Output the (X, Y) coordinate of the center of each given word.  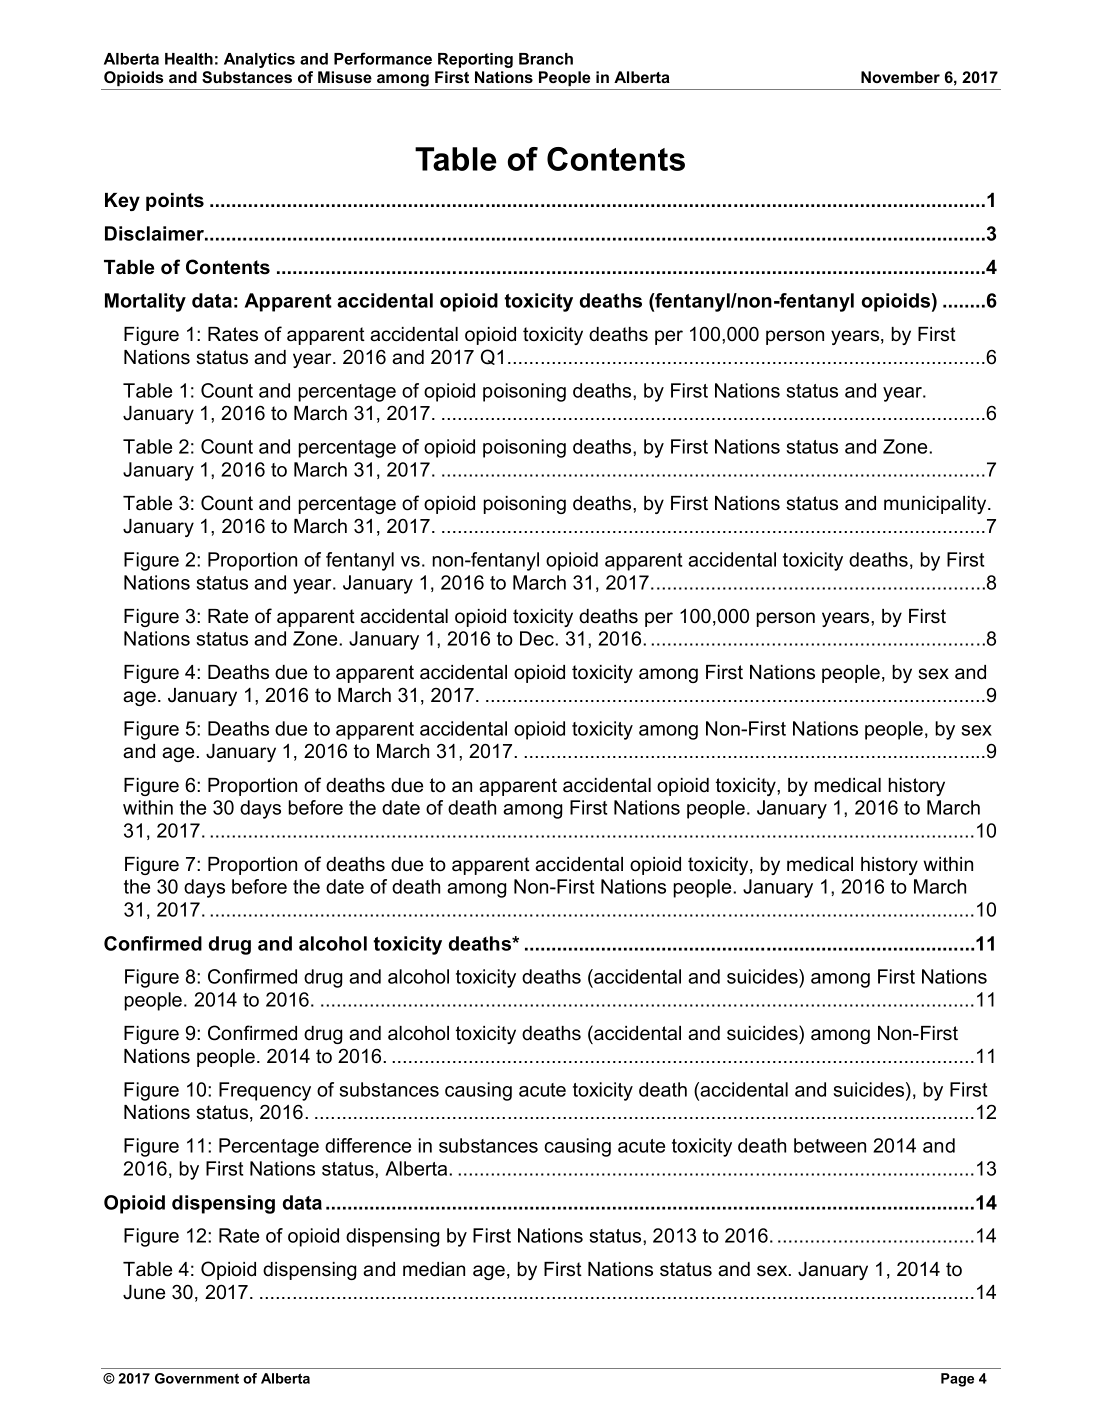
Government (197, 1378)
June (144, 1292)
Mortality (145, 302)
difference (368, 1145)
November (900, 77)
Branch (546, 59)
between (830, 1145)
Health (189, 59)
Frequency (265, 1091)
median (434, 1269)
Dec (538, 638)
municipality (936, 505)
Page (957, 1380)
